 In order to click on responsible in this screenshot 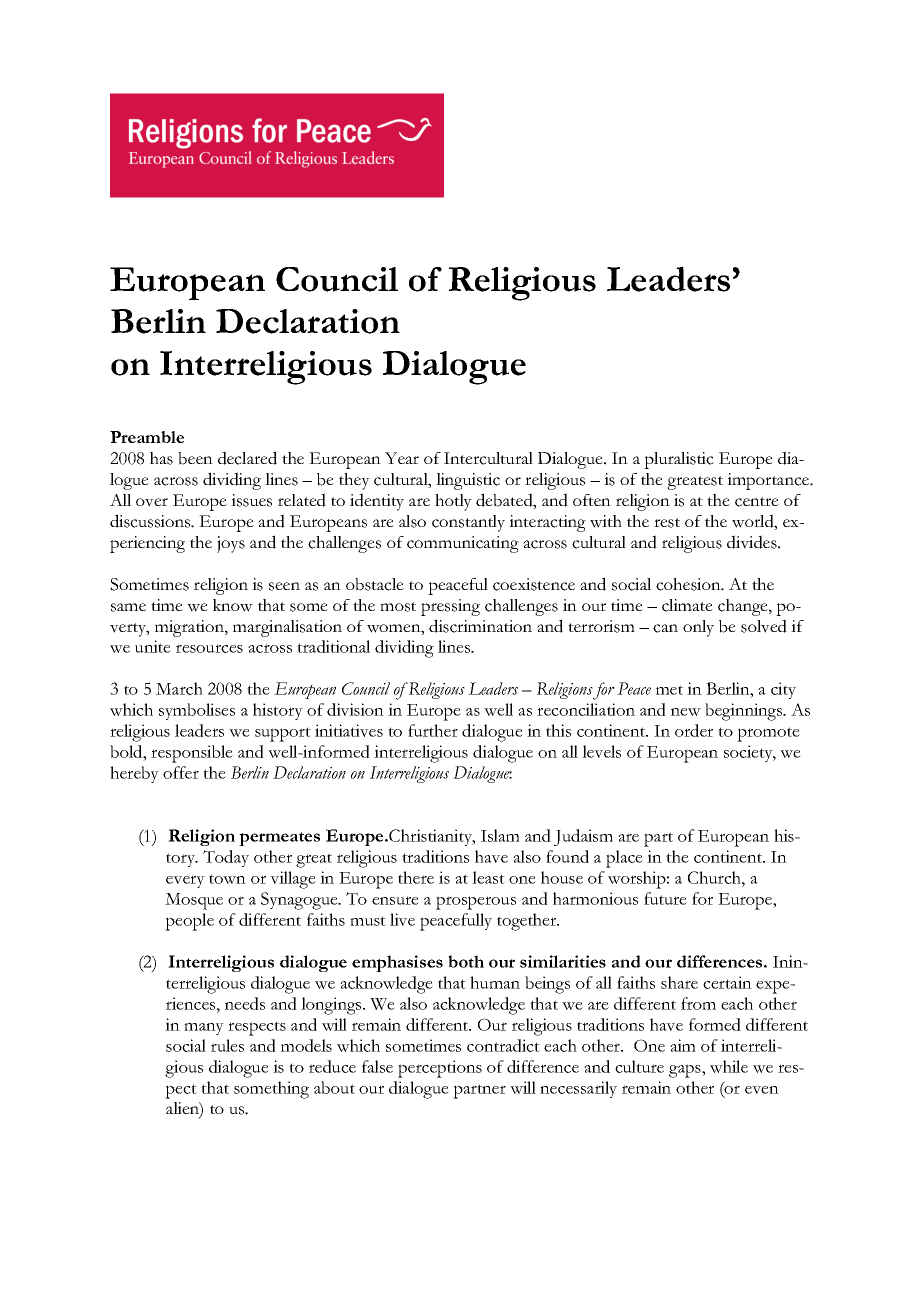, I will do `click(192, 754)`.
